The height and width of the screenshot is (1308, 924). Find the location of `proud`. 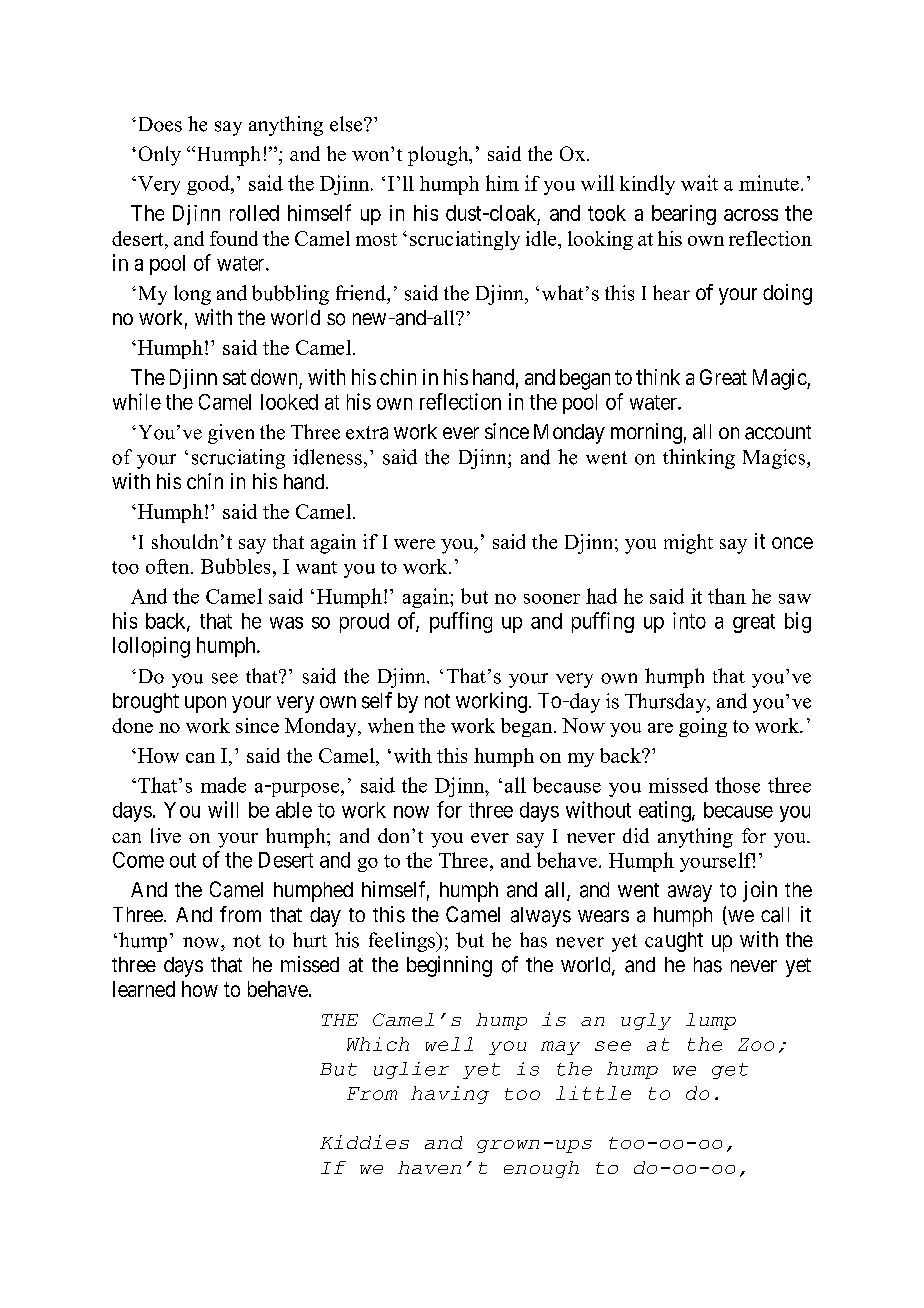

proud is located at coordinates (364, 623).
